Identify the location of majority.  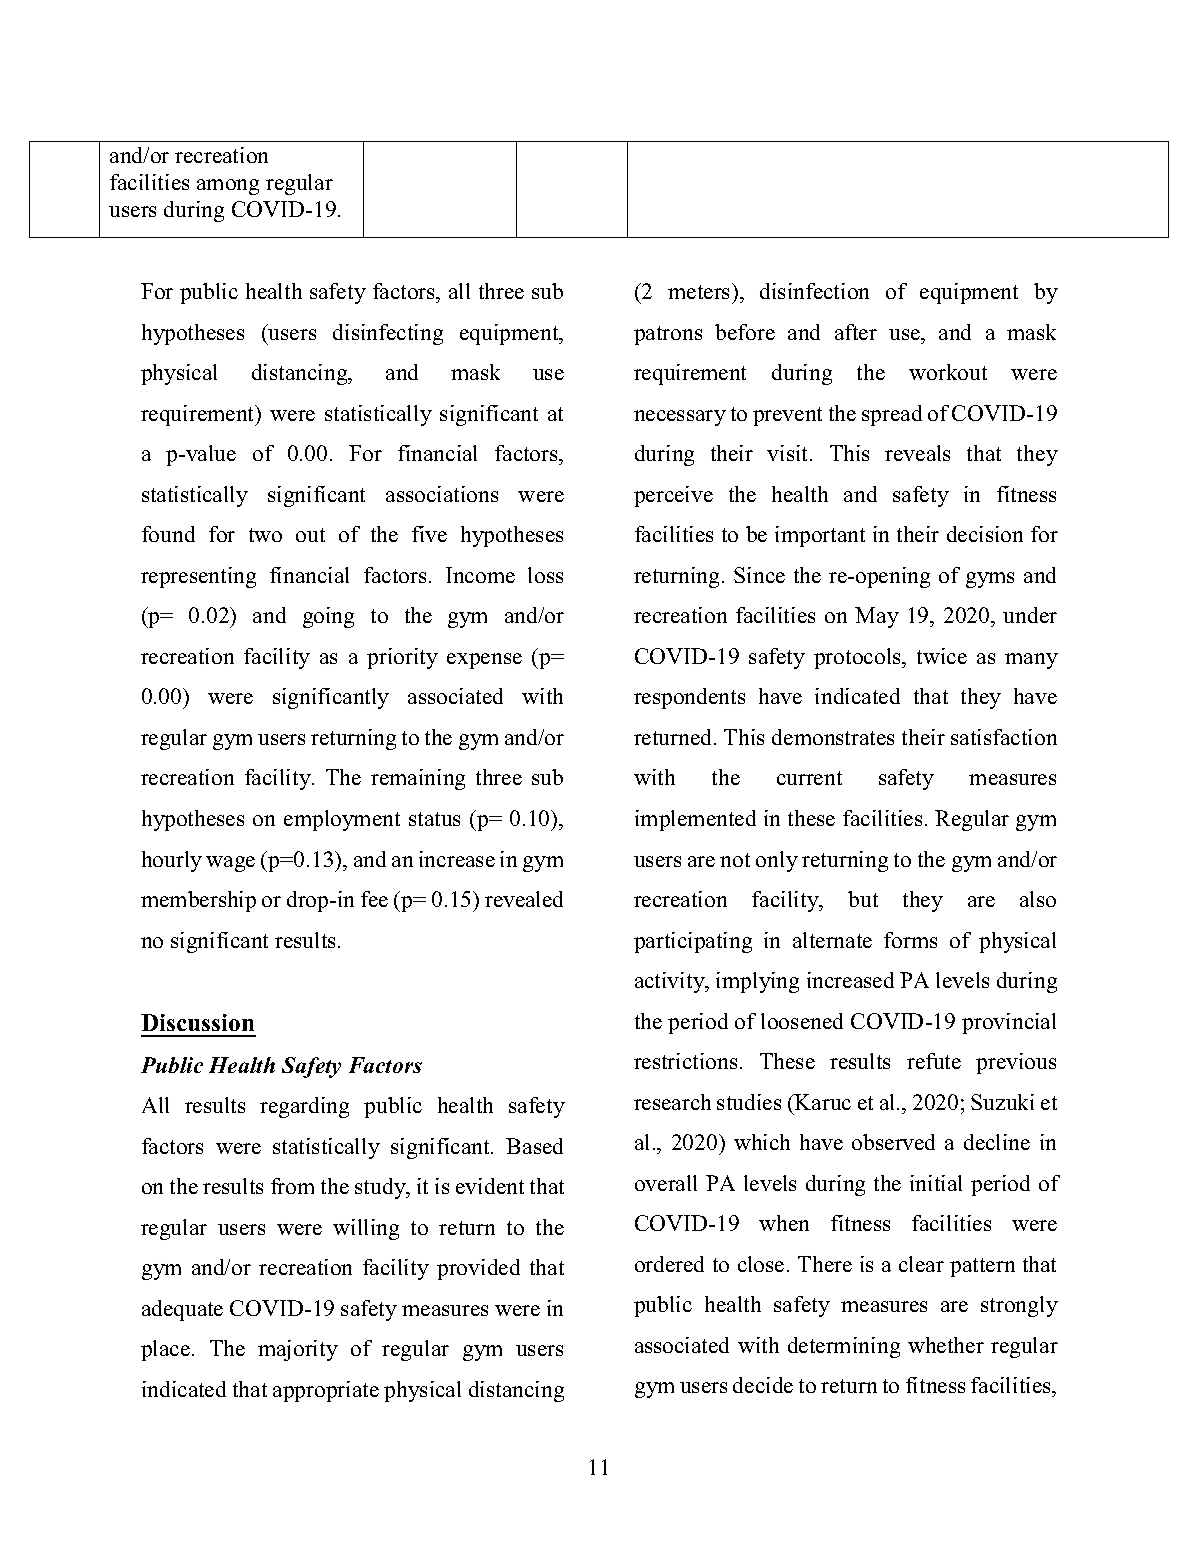
(298, 1350).
